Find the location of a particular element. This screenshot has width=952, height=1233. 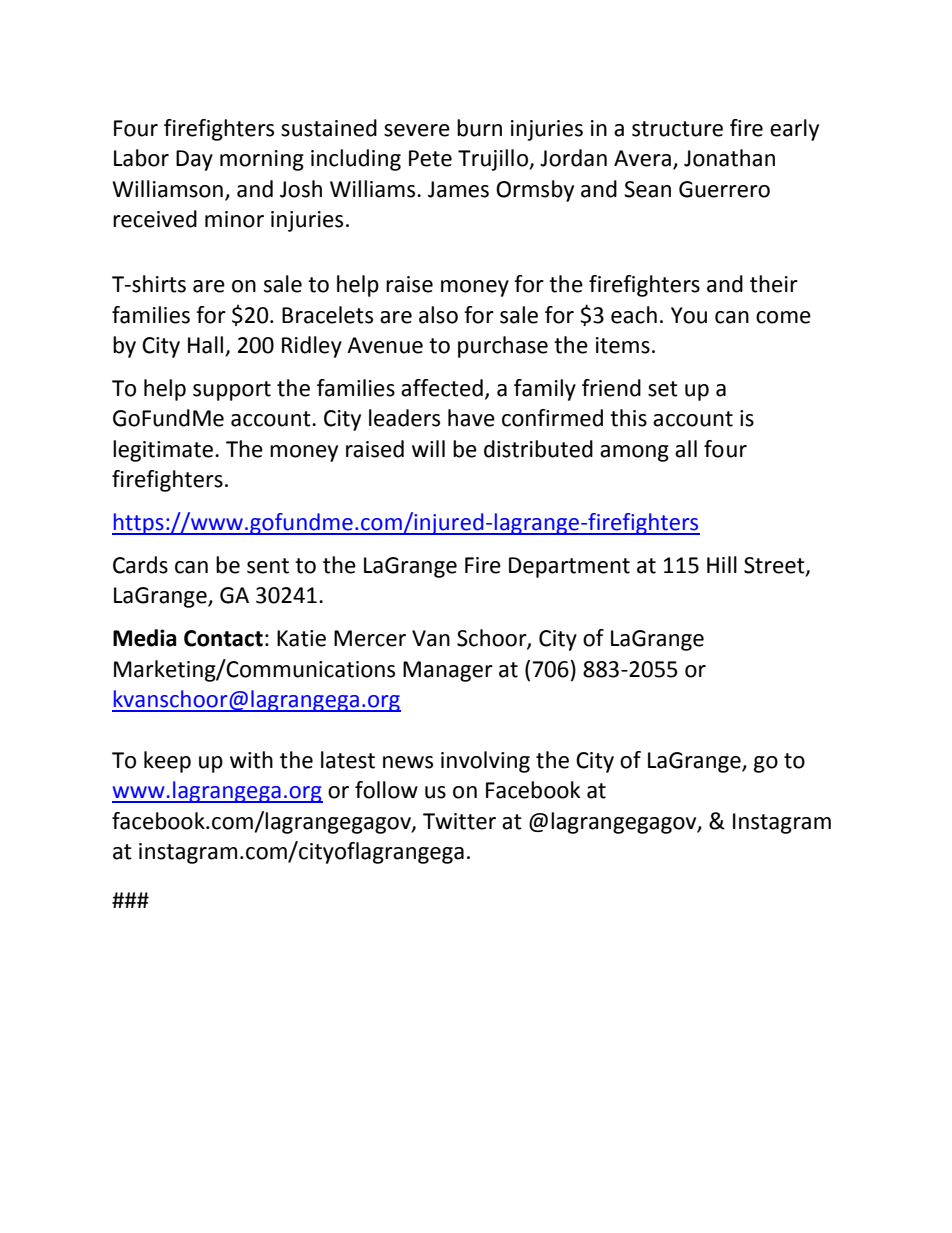

with is located at coordinates (251, 760).
